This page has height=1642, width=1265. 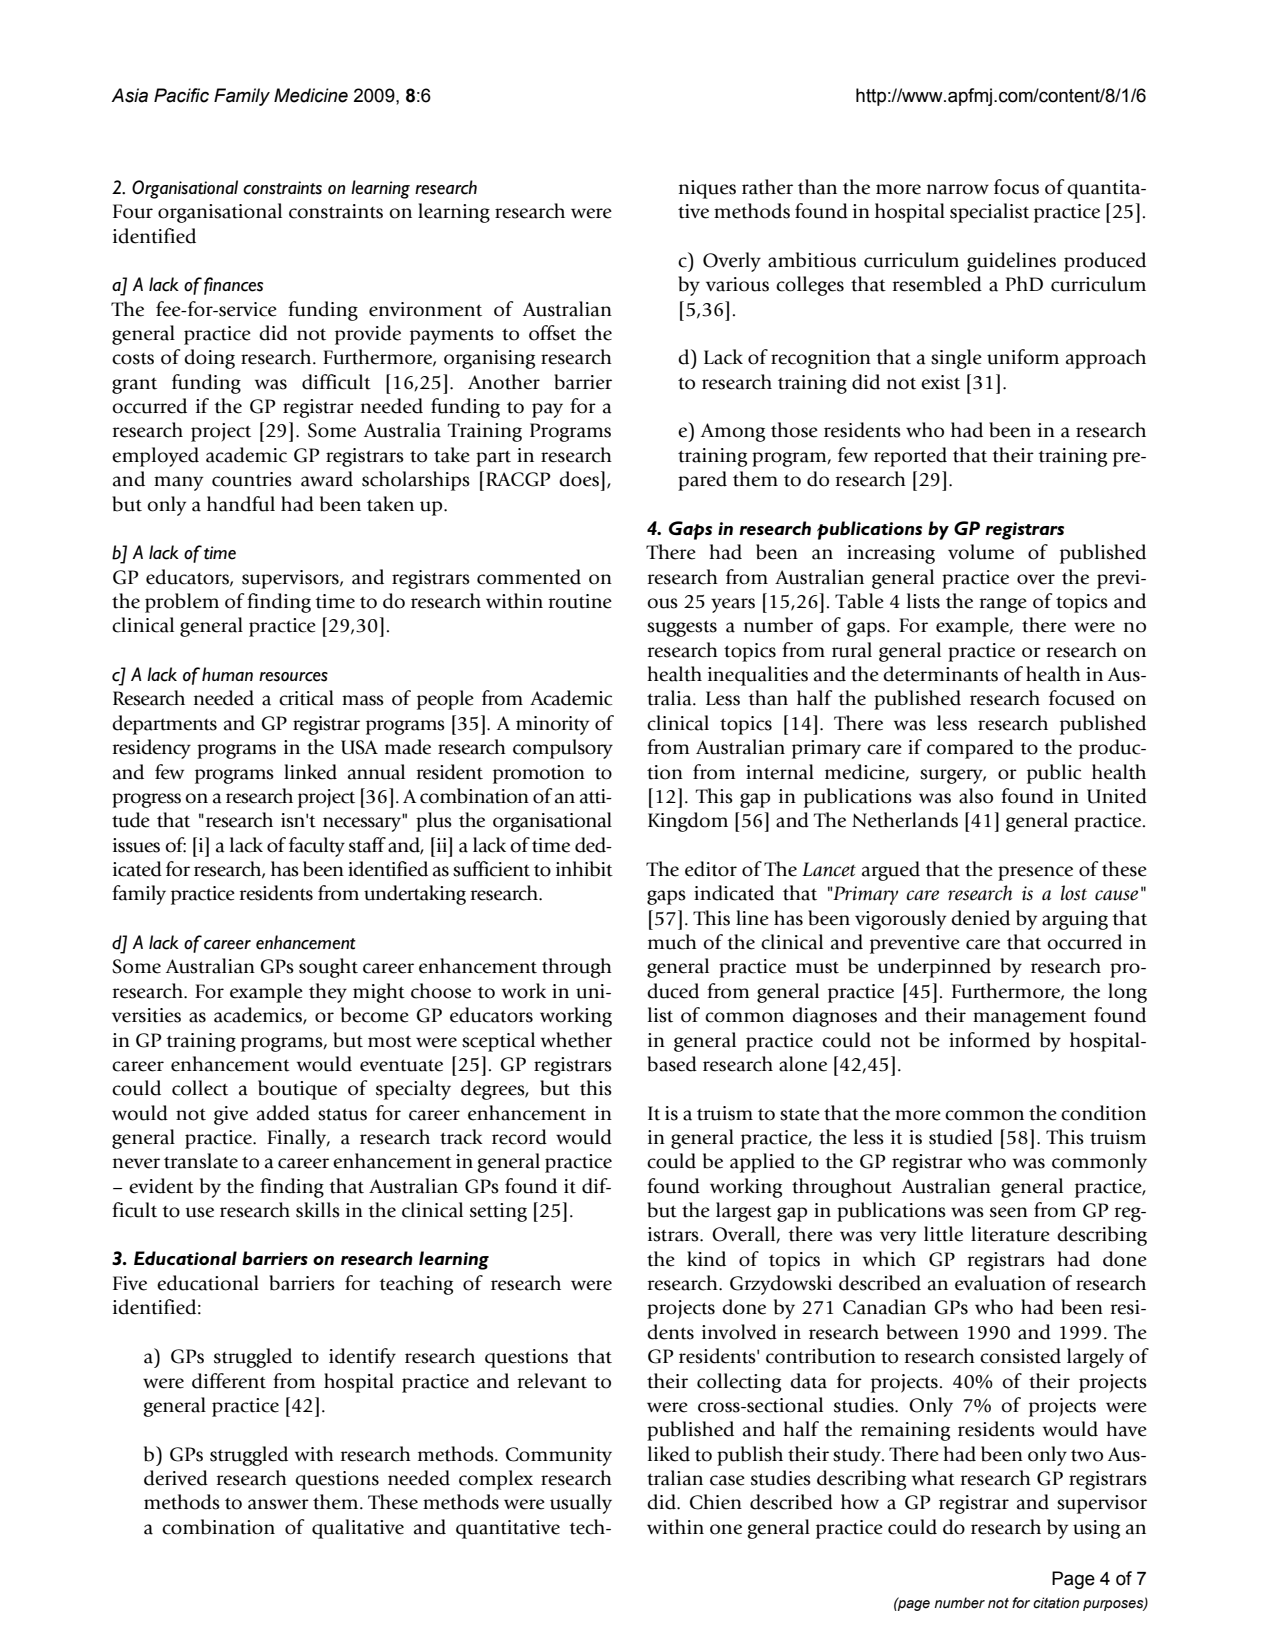 I want to click on Pacific, so click(x=181, y=95).
